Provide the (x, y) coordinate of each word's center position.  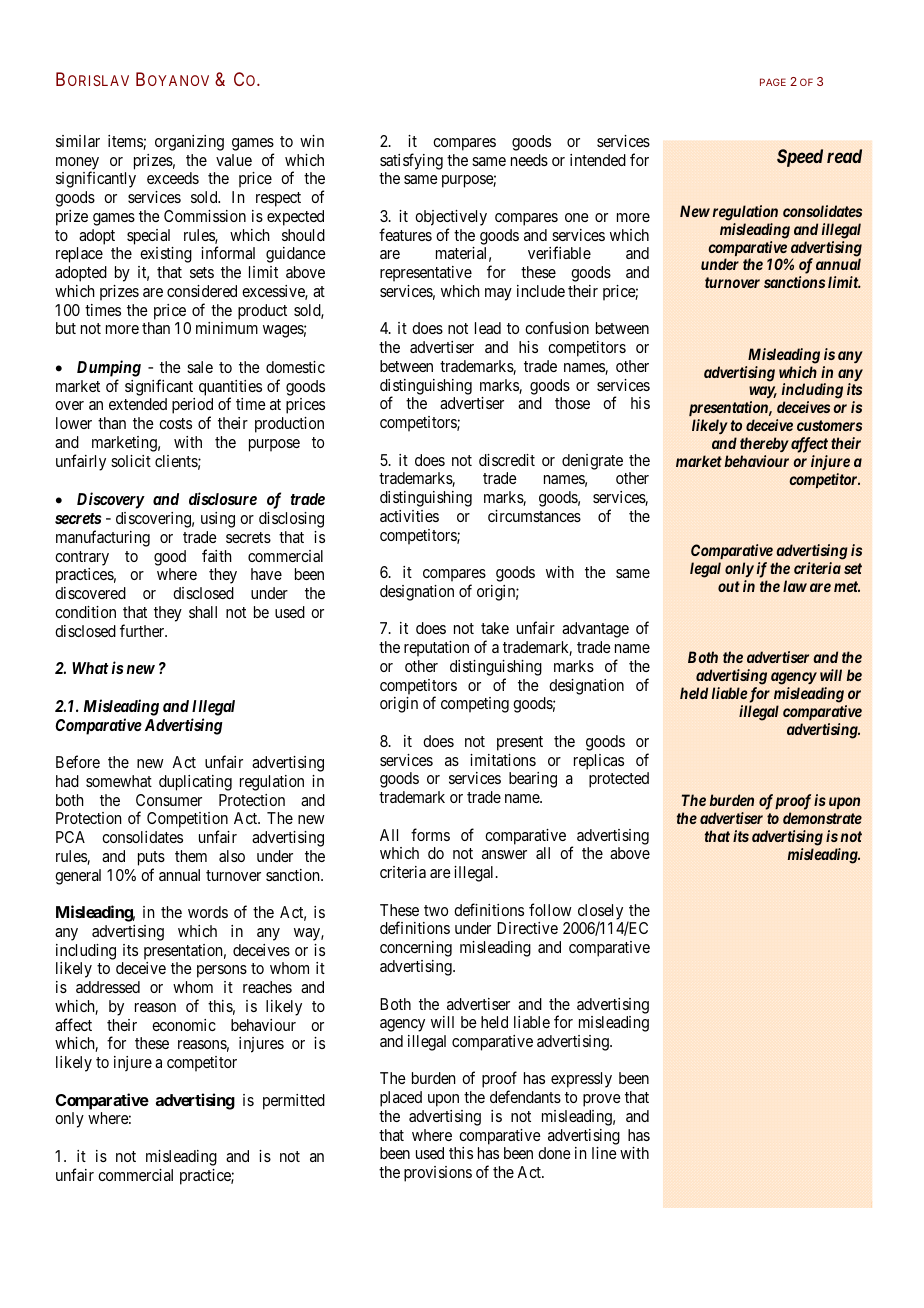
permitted (294, 1102)
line (604, 1153)
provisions (438, 1174)
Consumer (169, 800)
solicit (131, 461)
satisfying (411, 161)
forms (430, 834)
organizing (189, 143)
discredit (507, 460)
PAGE (773, 82)
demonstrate (822, 818)
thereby (764, 444)
